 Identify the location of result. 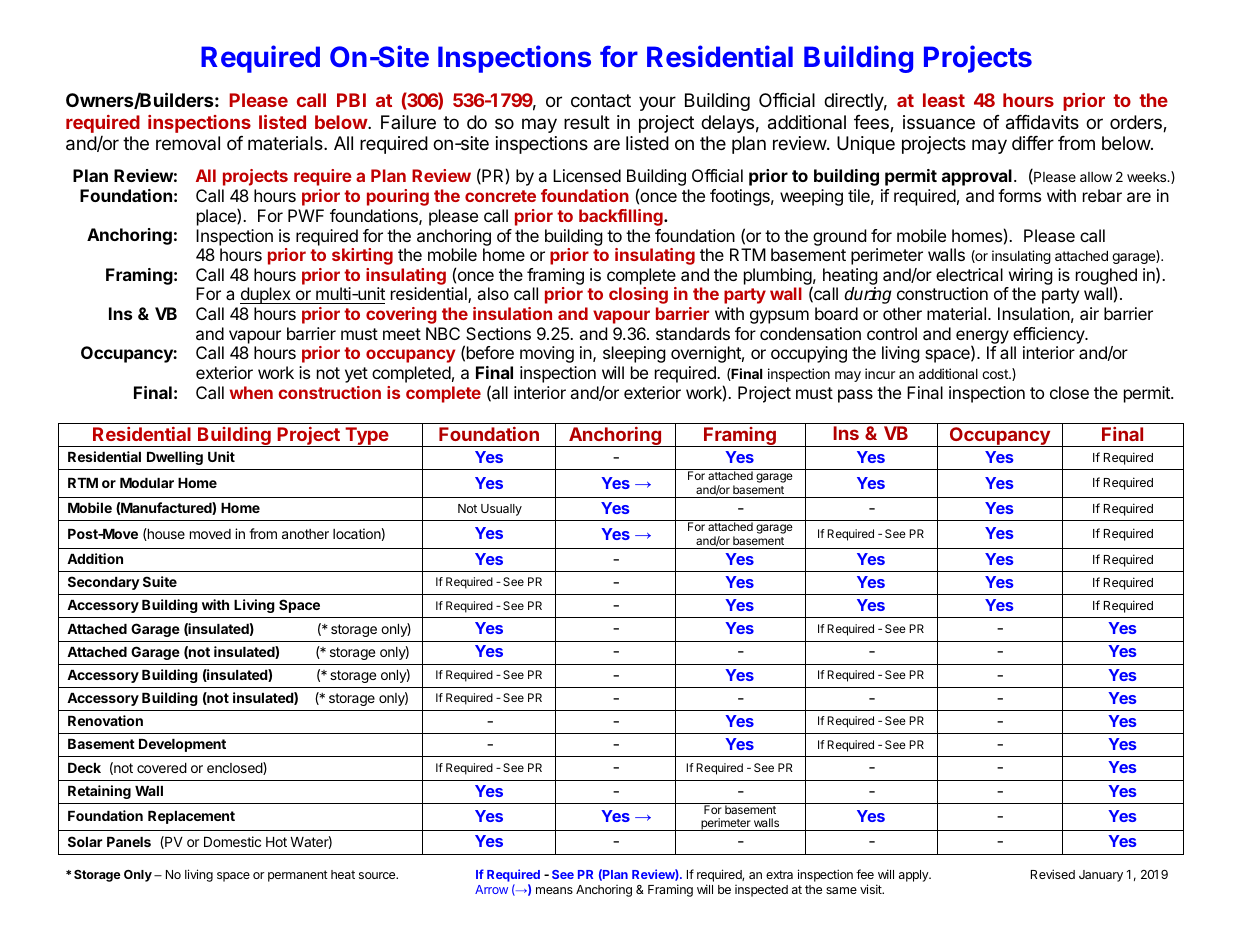
(587, 122).
